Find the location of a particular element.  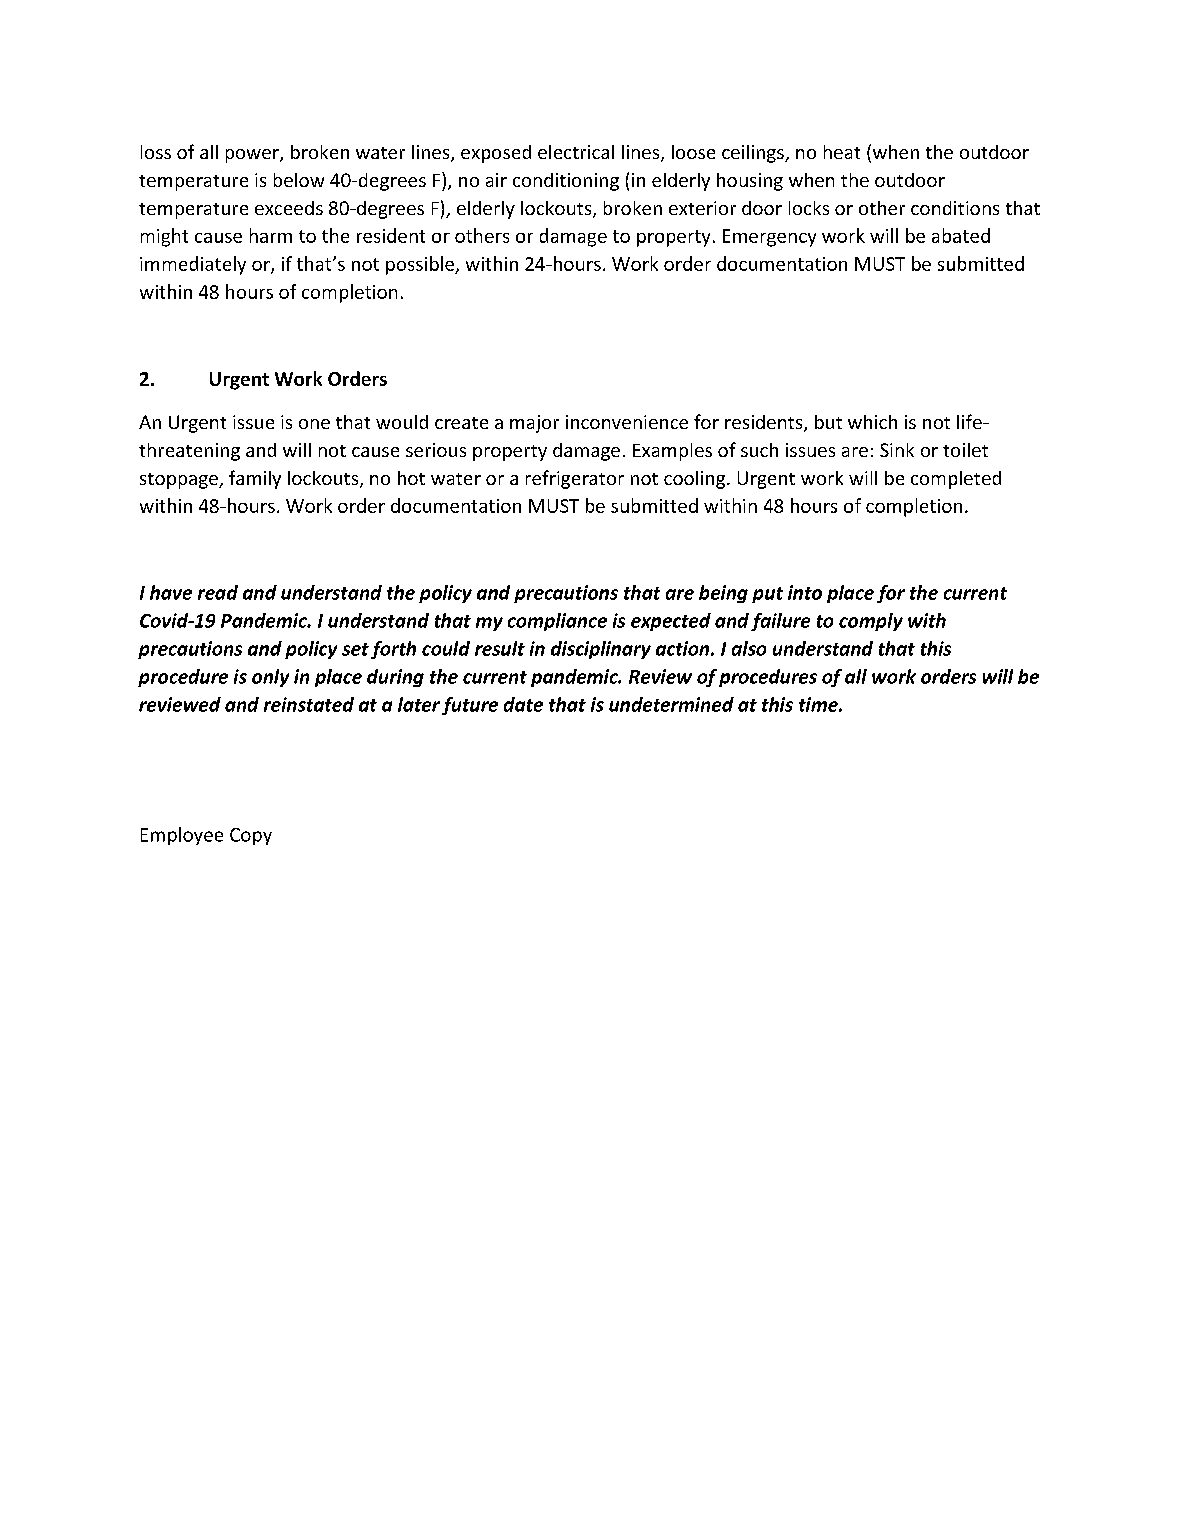

completed is located at coordinates (956, 480).
